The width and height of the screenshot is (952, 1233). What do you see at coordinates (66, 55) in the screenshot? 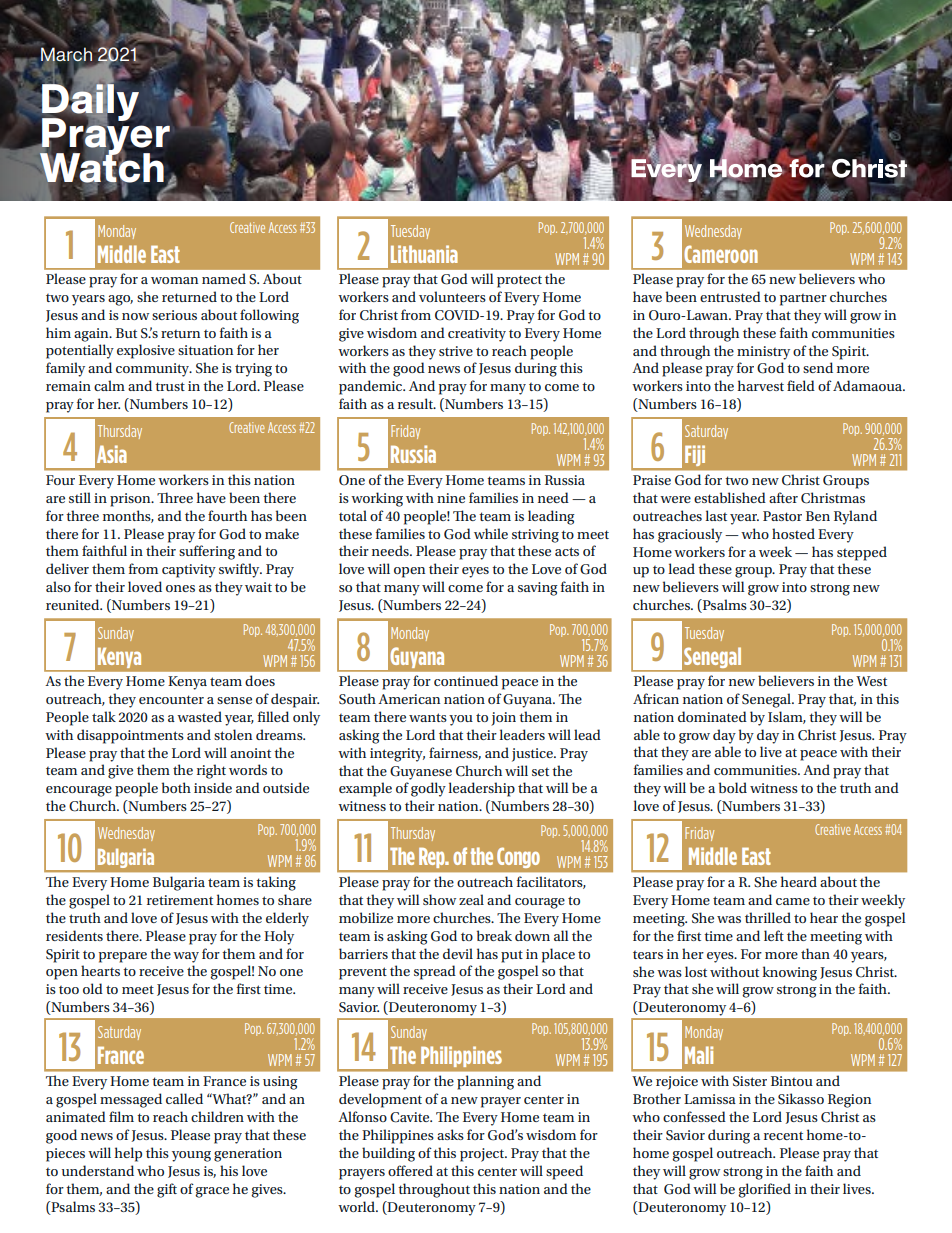
I see `March` at bounding box center [66, 55].
